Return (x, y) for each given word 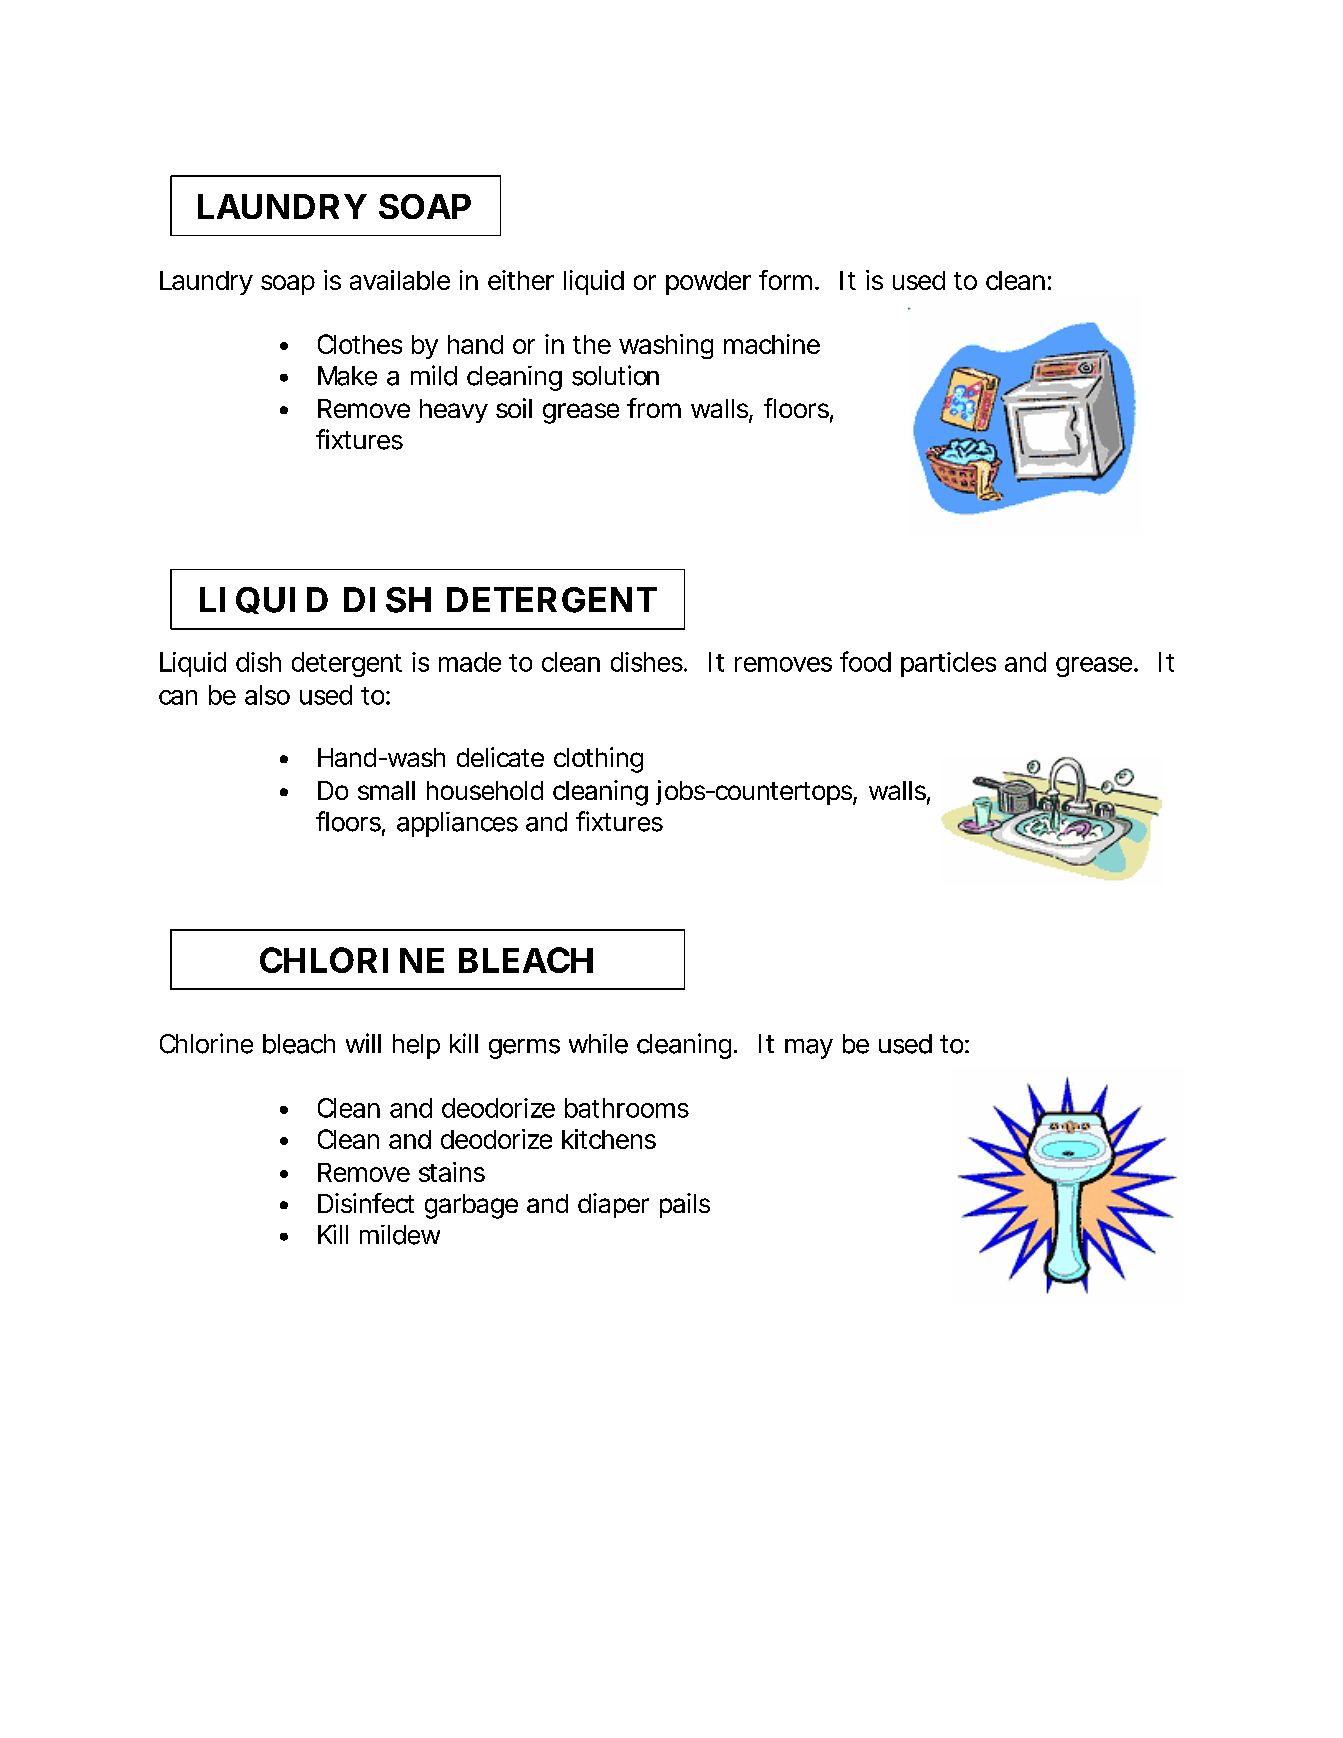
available (400, 280)
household (485, 790)
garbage (471, 1206)
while (598, 1044)
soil (514, 408)
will (363, 1043)
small (386, 790)
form (789, 280)
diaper (613, 1205)
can (178, 697)
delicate (500, 757)
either (521, 280)
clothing (598, 760)
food (865, 661)
